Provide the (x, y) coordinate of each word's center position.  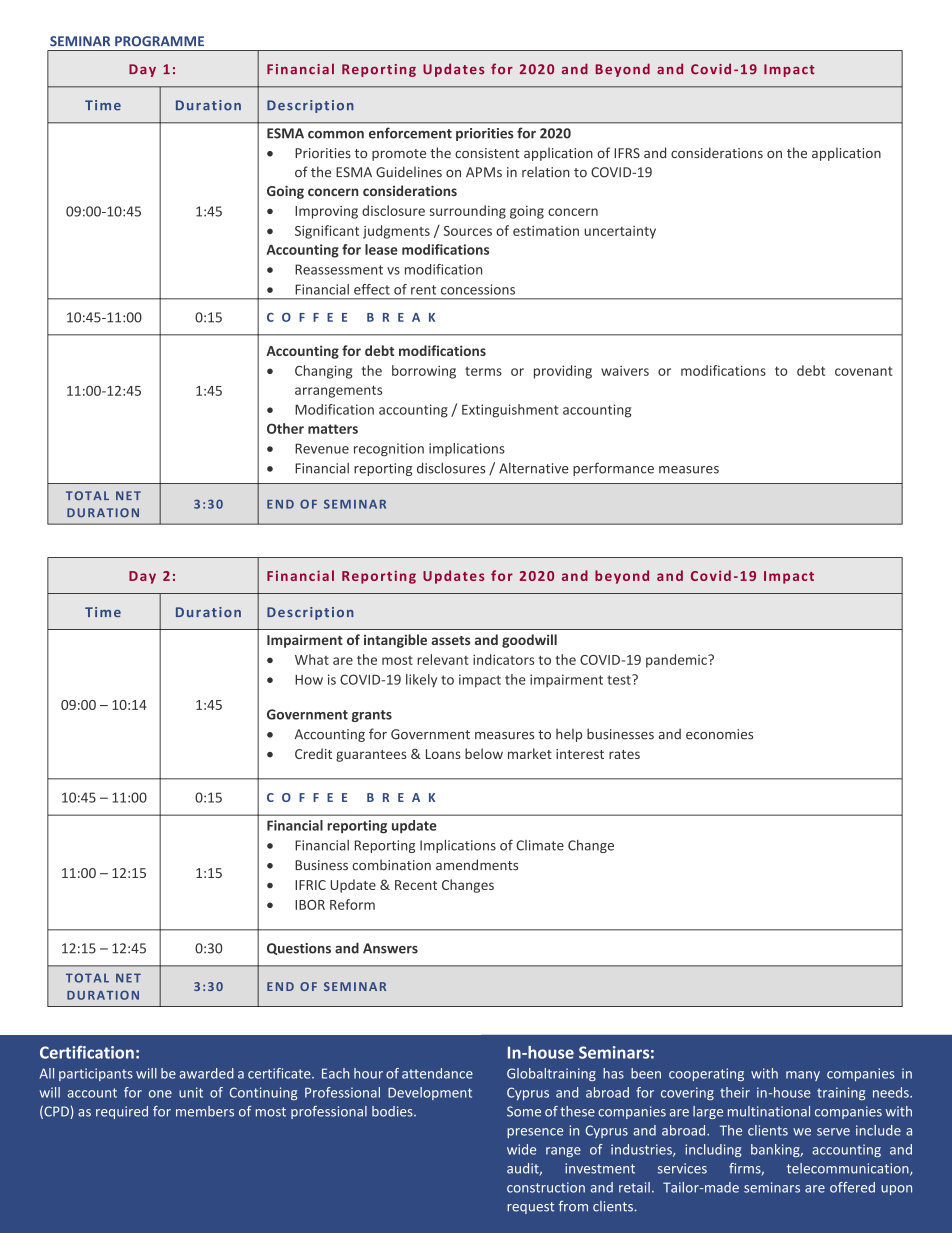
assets (450, 640)
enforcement (410, 133)
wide (521, 1149)
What (312, 659)
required (122, 1112)
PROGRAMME (159, 41)
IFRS (627, 153)
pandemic (677, 661)
